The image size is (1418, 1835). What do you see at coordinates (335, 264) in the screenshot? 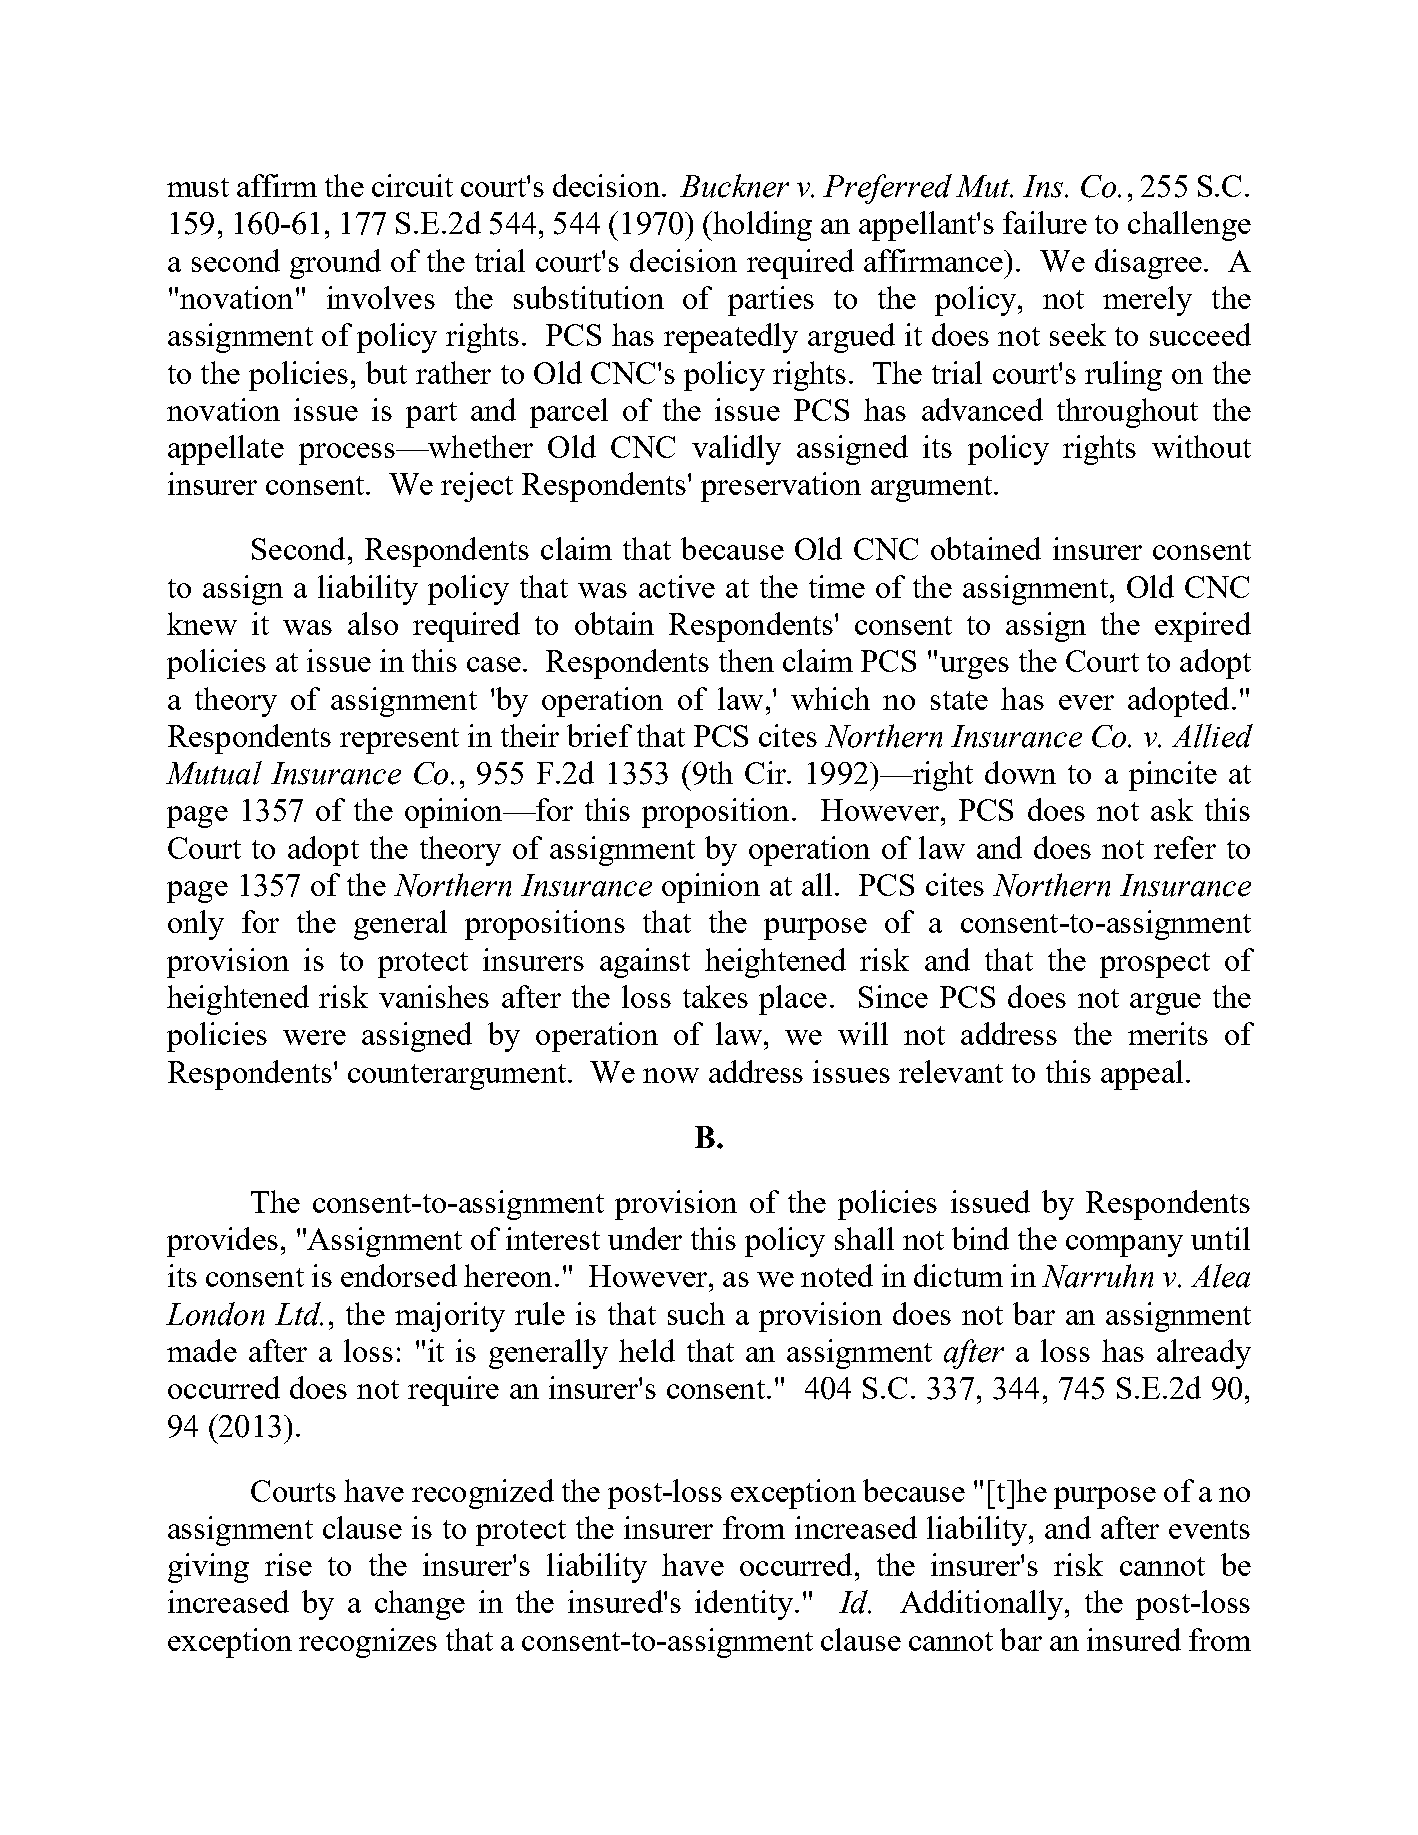
I see `ground` at bounding box center [335, 264].
